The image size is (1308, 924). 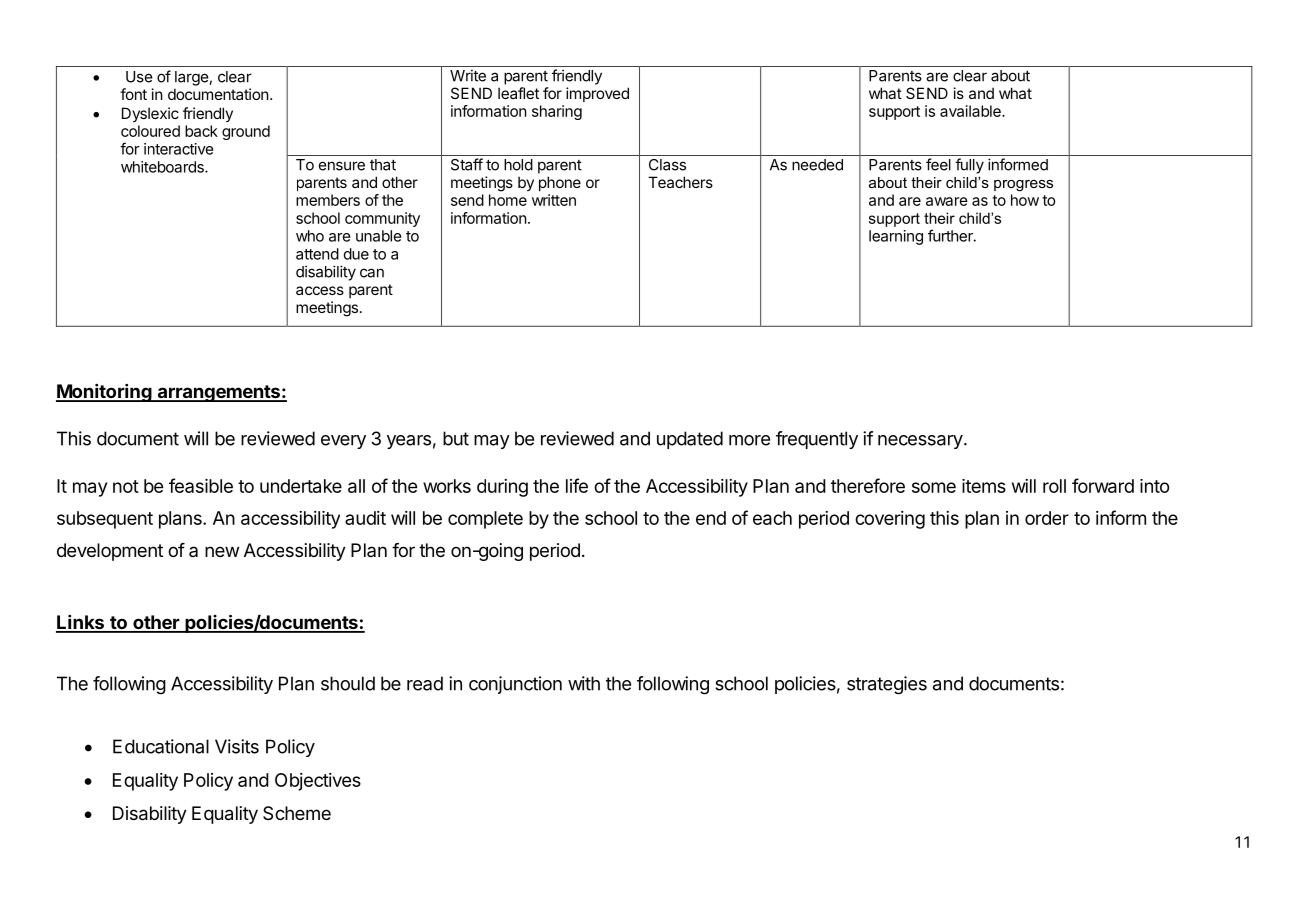 I want to click on order, so click(x=1047, y=518).
